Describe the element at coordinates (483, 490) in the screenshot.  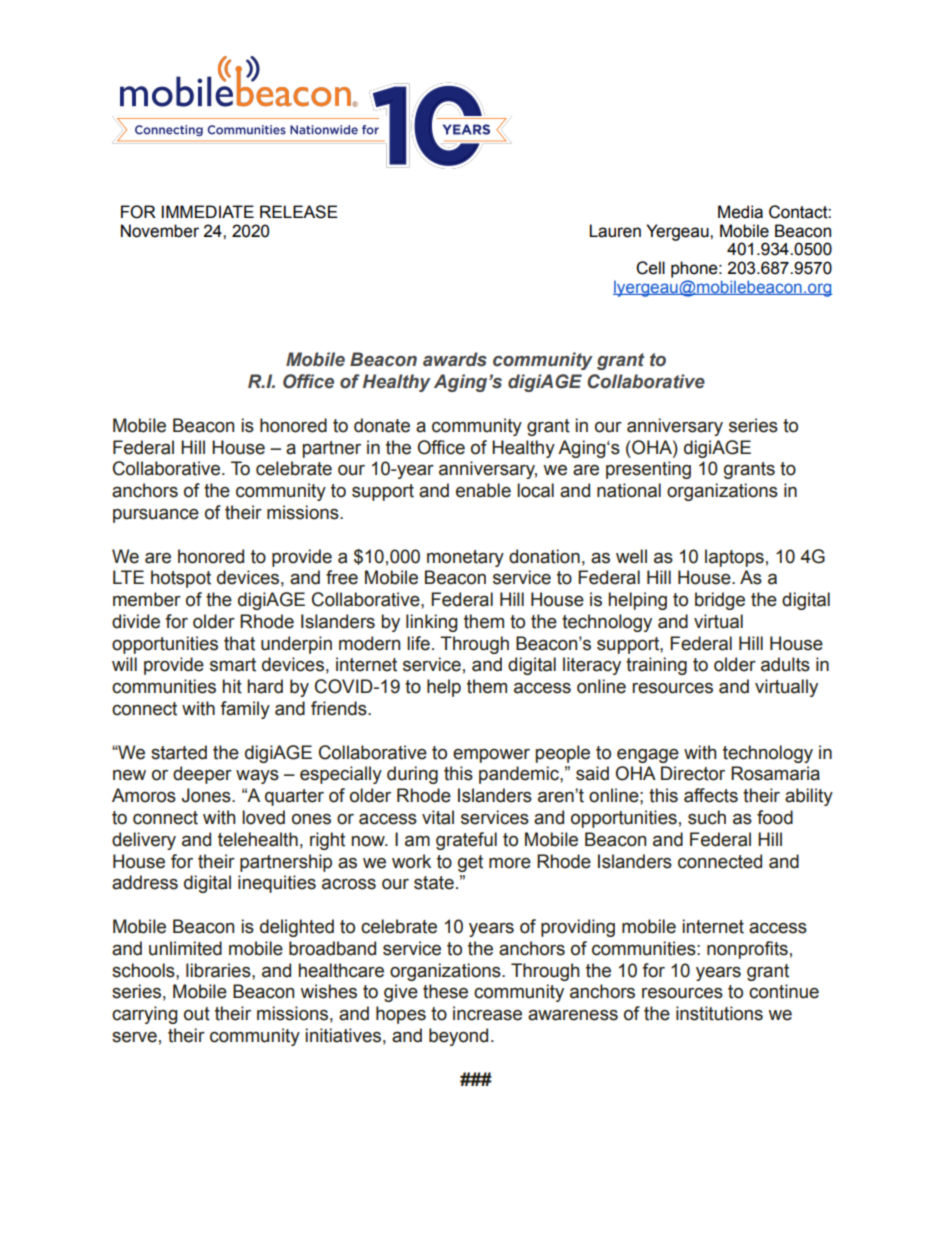
I see `enable` at that location.
